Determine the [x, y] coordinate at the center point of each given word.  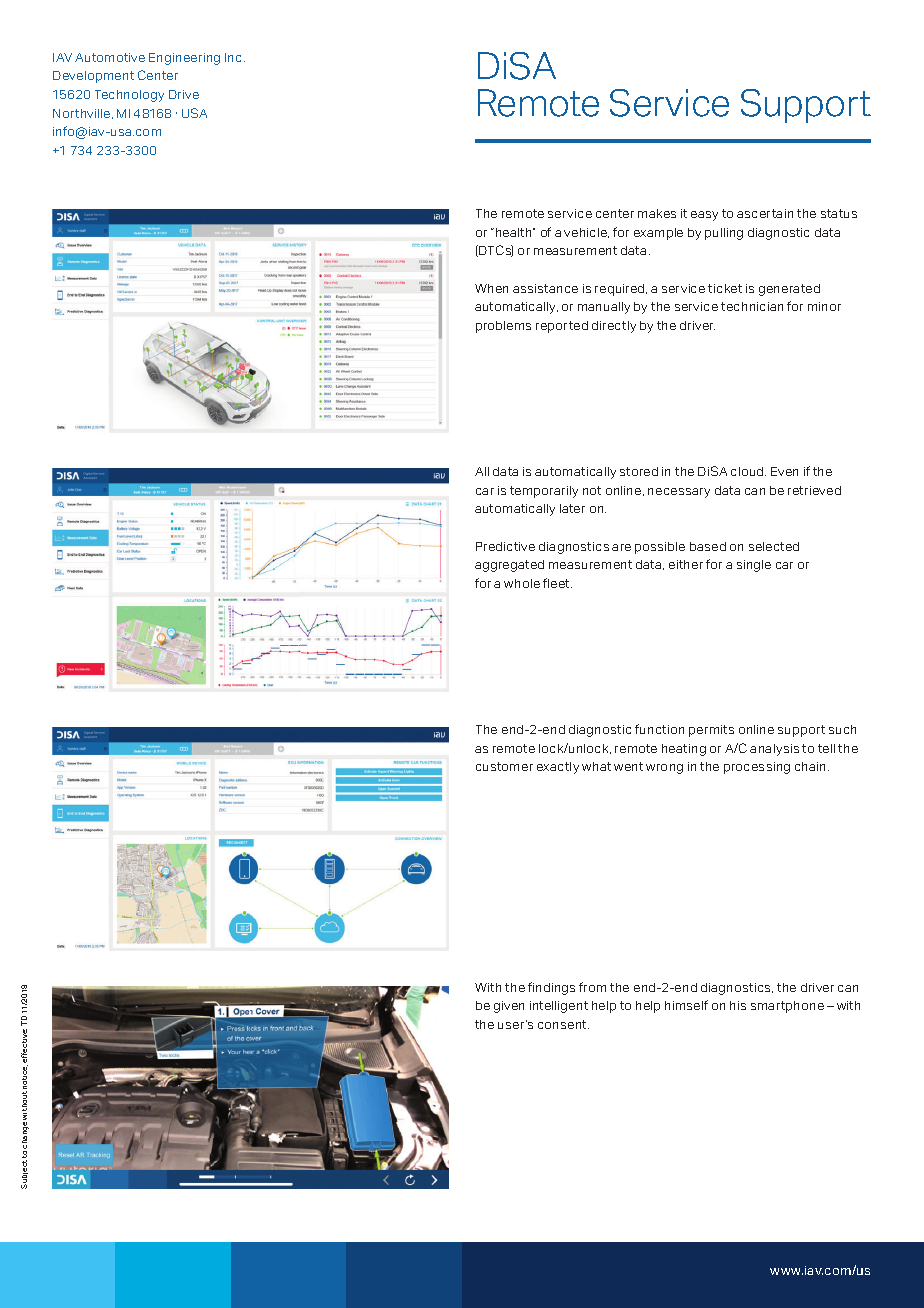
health [515, 232]
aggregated [509, 566]
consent [563, 1024]
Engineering [184, 59]
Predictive [505, 546]
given [509, 1007]
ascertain [765, 213]
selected [774, 546]
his [738, 1005]
